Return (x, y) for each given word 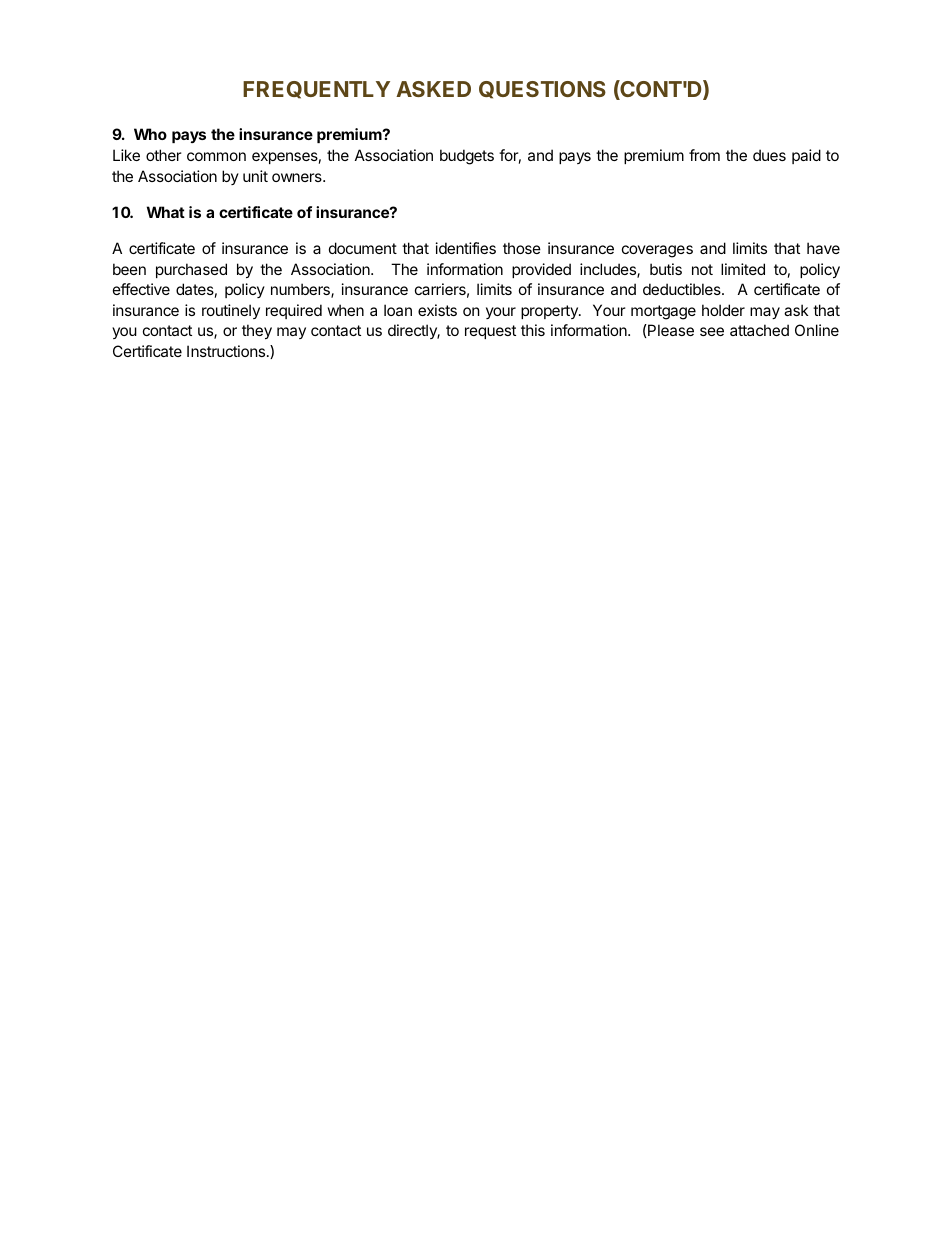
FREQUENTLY (316, 90)
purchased (191, 270)
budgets (467, 157)
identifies (466, 248)
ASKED (433, 89)
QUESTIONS (542, 90)
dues (769, 155)
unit (255, 176)
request (490, 332)
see (712, 331)
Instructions (227, 351)
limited (743, 269)
